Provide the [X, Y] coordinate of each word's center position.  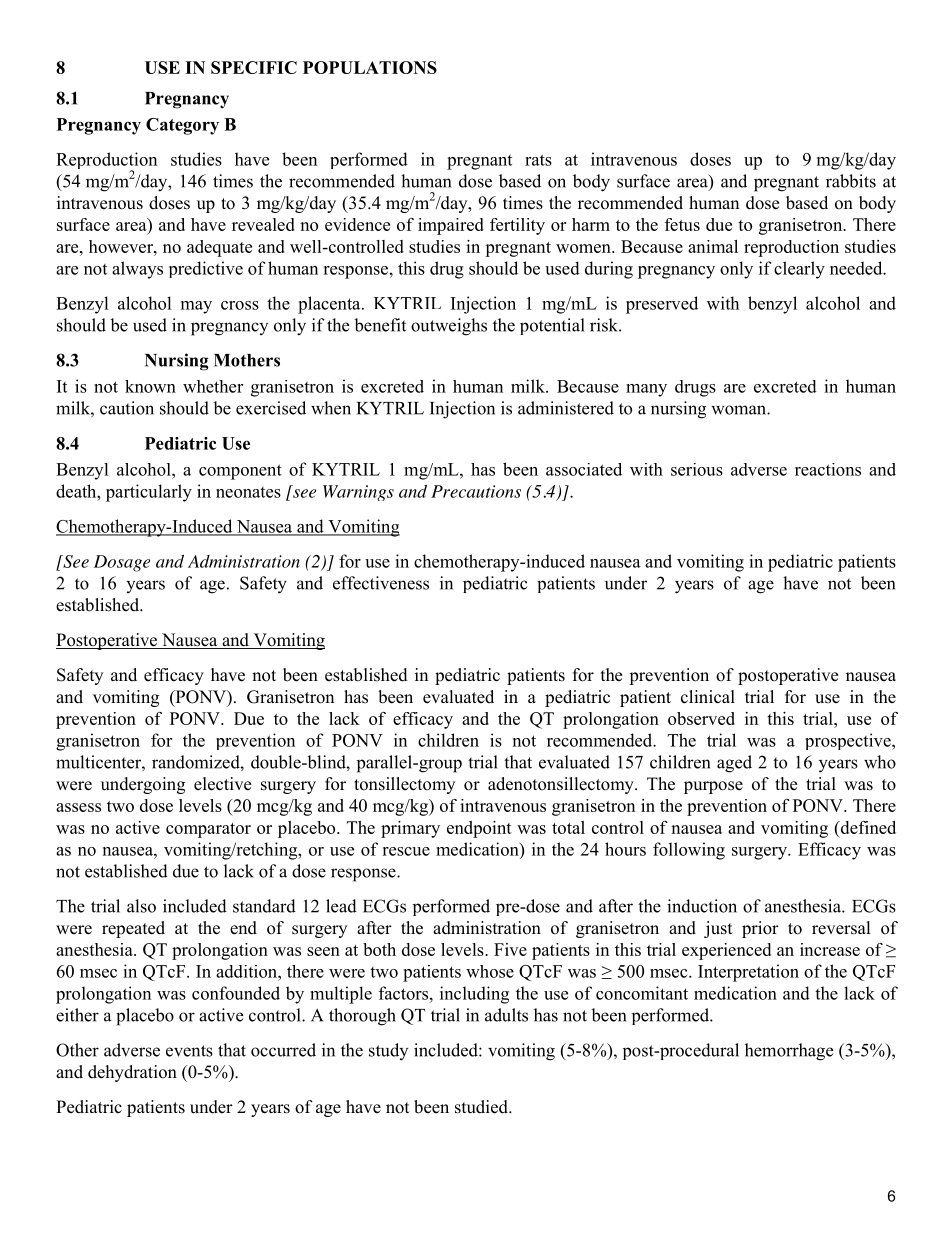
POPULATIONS [370, 67]
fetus [682, 224]
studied [482, 1107]
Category [182, 126]
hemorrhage [789, 1052]
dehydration [132, 1073]
